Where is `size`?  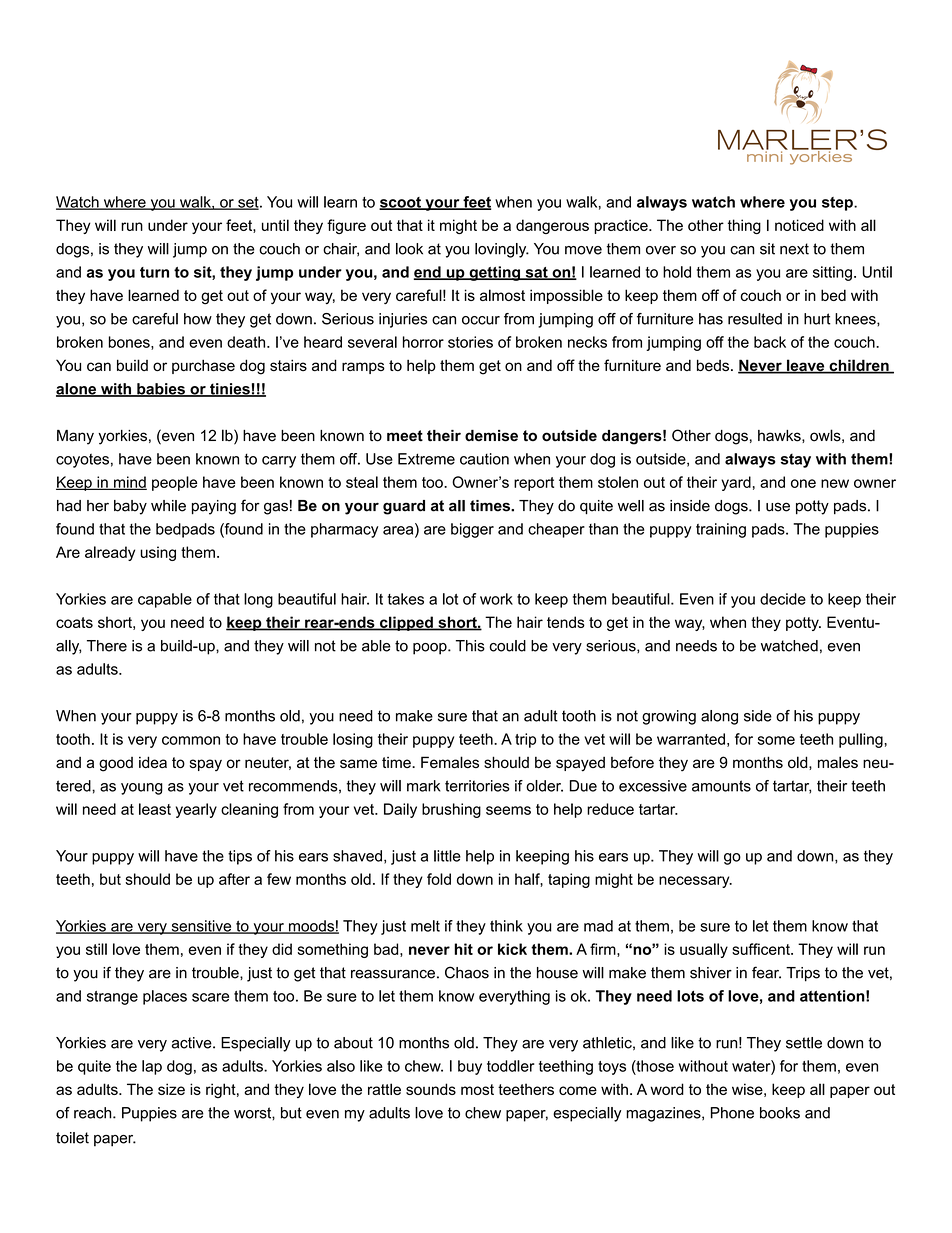 size is located at coordinates (171, 1089).
